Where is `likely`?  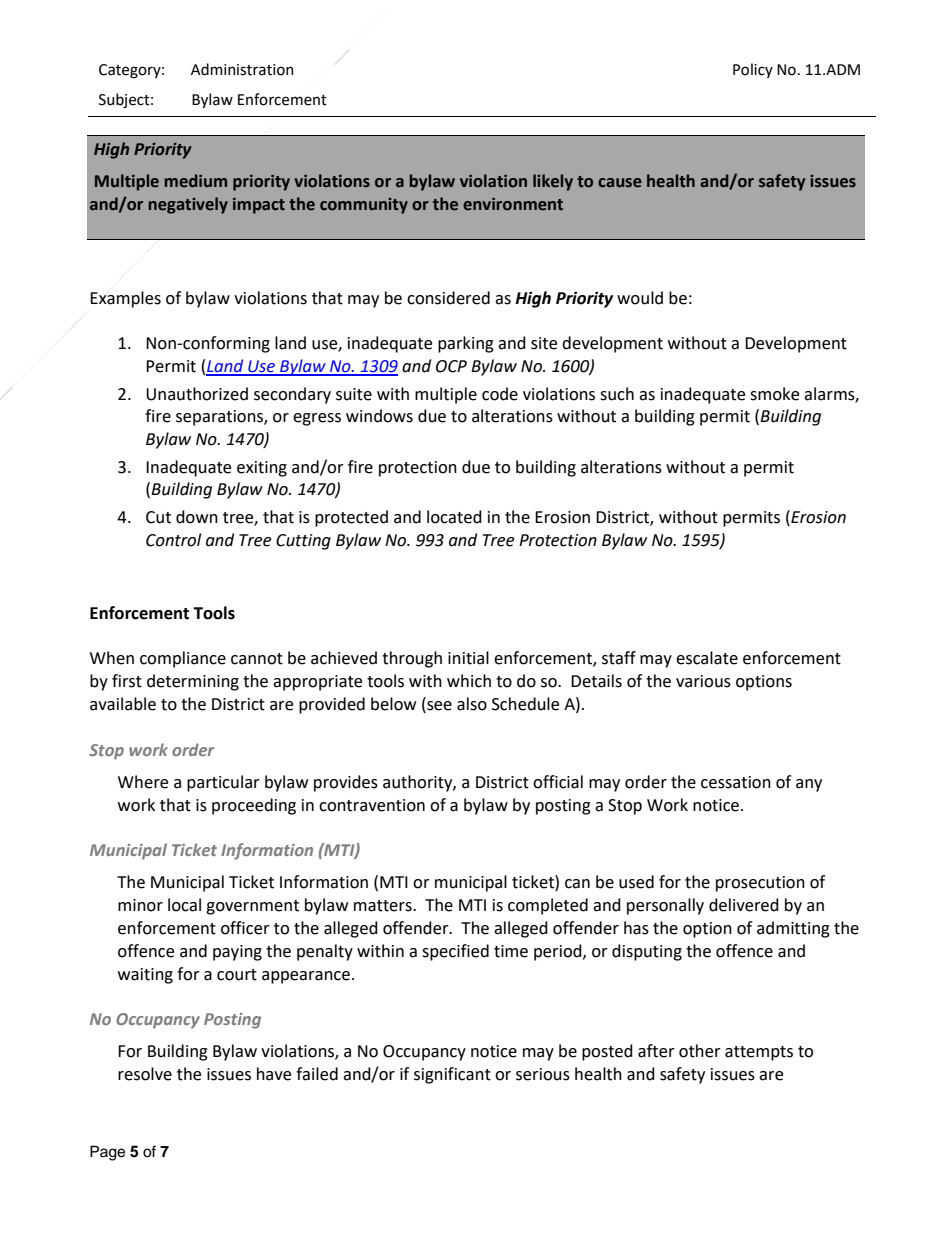
likely is located at coordinates (553, 182).
